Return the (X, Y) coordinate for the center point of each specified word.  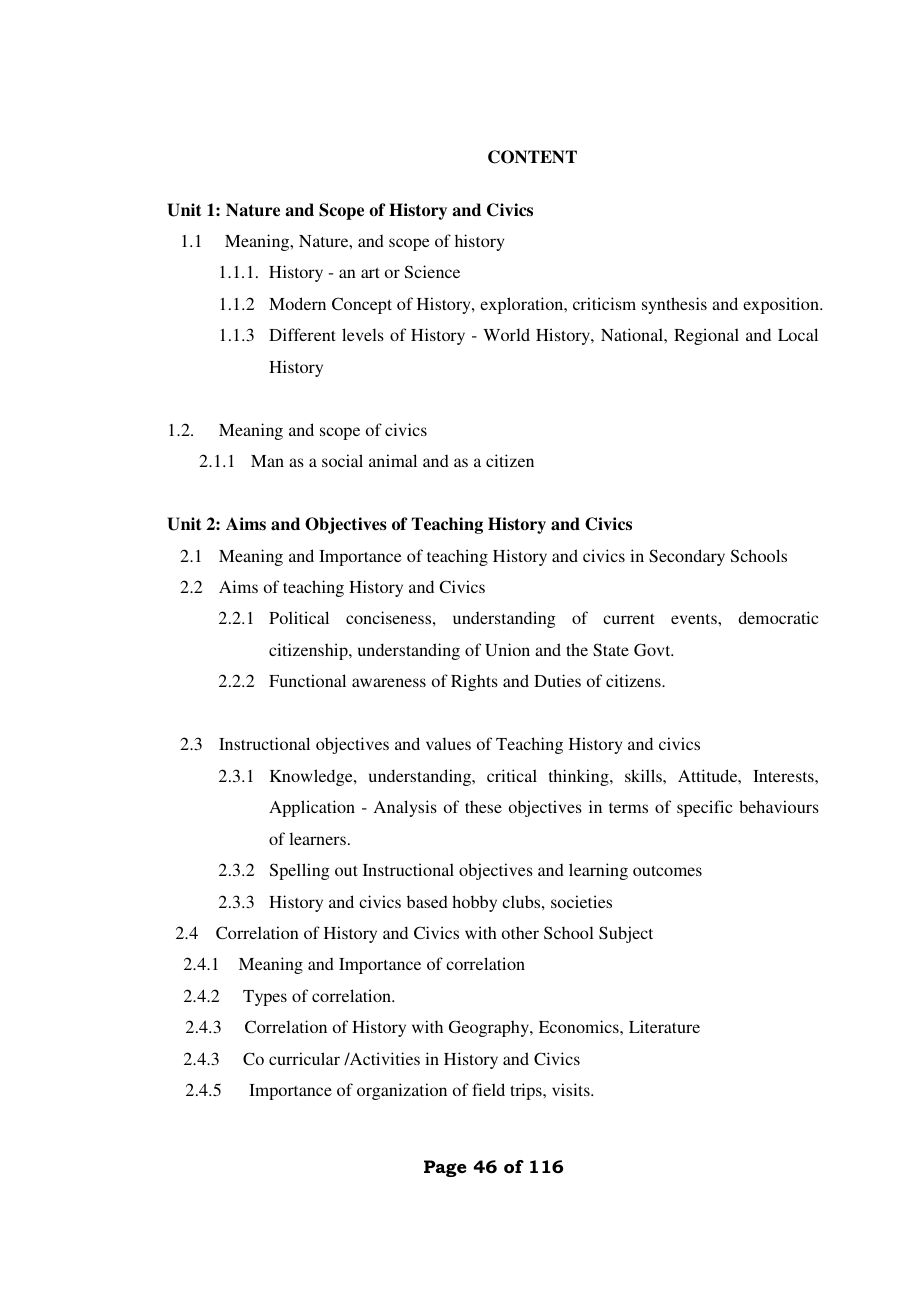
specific (705, 808)
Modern (297, 303)
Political (299, 617)
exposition (782, 305)
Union (507, 649)
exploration (523, 305)
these (483, 806)
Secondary (687, 557)
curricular (304, 1058)
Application (312, 808)
